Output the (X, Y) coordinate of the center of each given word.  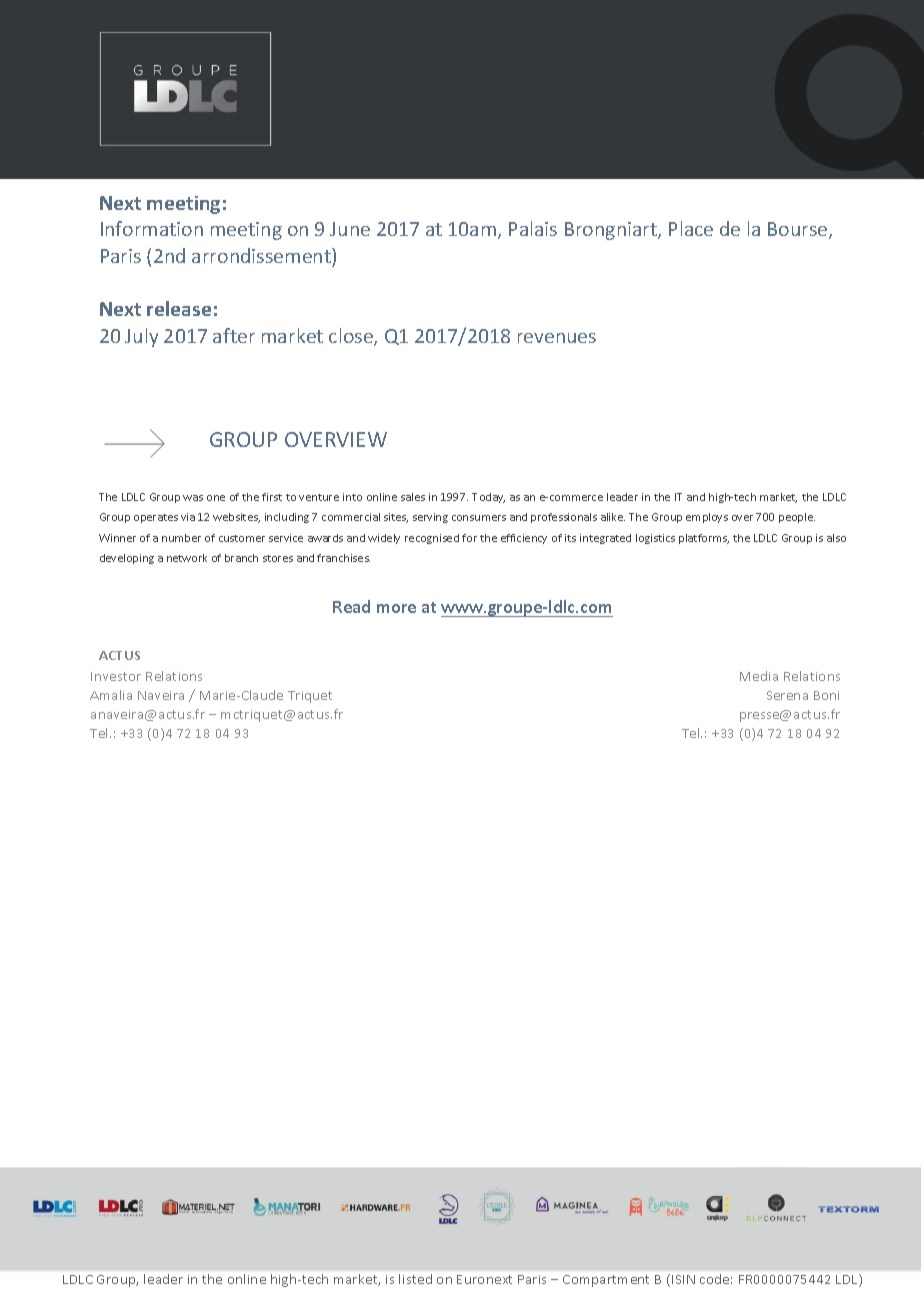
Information (152, 228)
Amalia (111, 695)
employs (707, 518)
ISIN (683, 1279)
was (193, 498)
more (396, 608)
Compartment (606, 1281)
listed (415, 1279)
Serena (787, 695)
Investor (116, 676)
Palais (533, 228)
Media (759, 676)
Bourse (799, 230)
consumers (479, 518)
